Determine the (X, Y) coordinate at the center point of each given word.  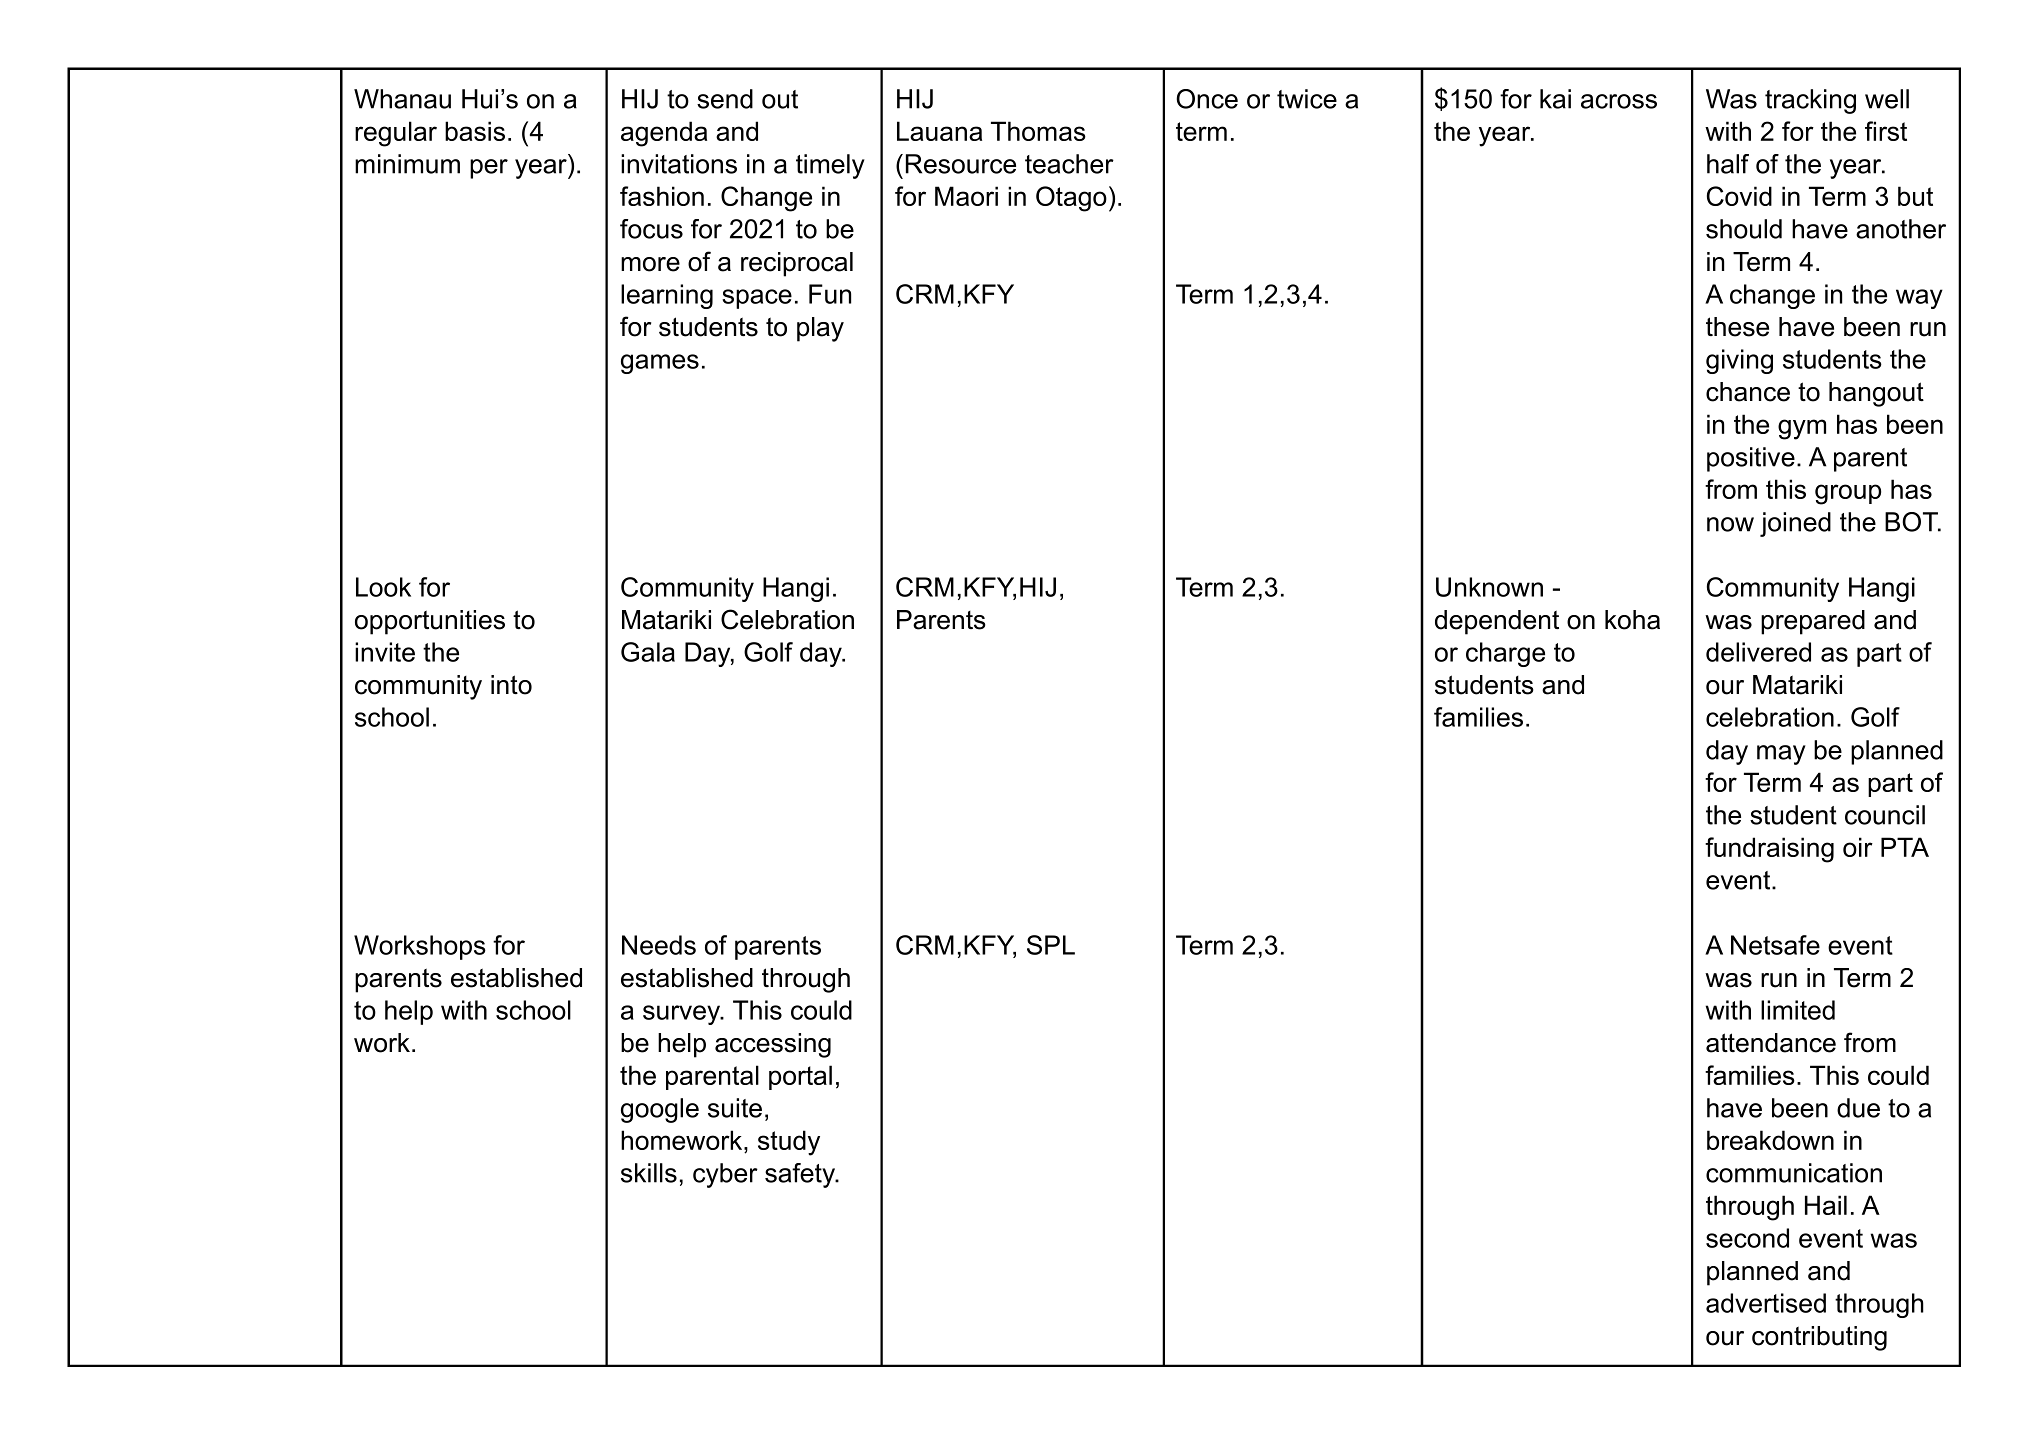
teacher (1069, 164)
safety (801, 1175)
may (1781, 755)
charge (1505, 654)
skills (649, 1173)
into (511, 685)
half (1728, 164)
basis (475, 131)
